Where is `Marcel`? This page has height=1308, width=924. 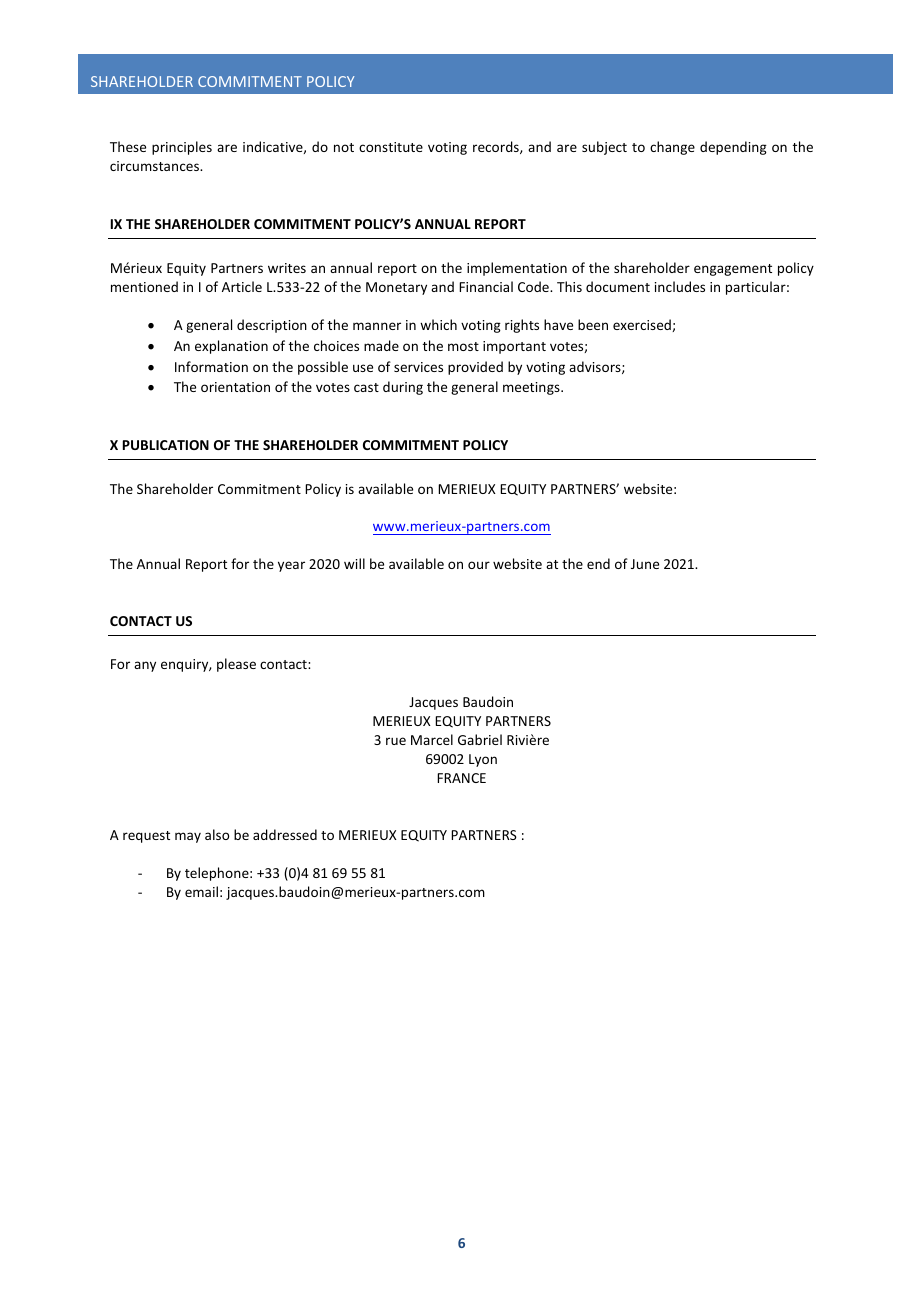 Marcel is located at coordinates (432, 739).
